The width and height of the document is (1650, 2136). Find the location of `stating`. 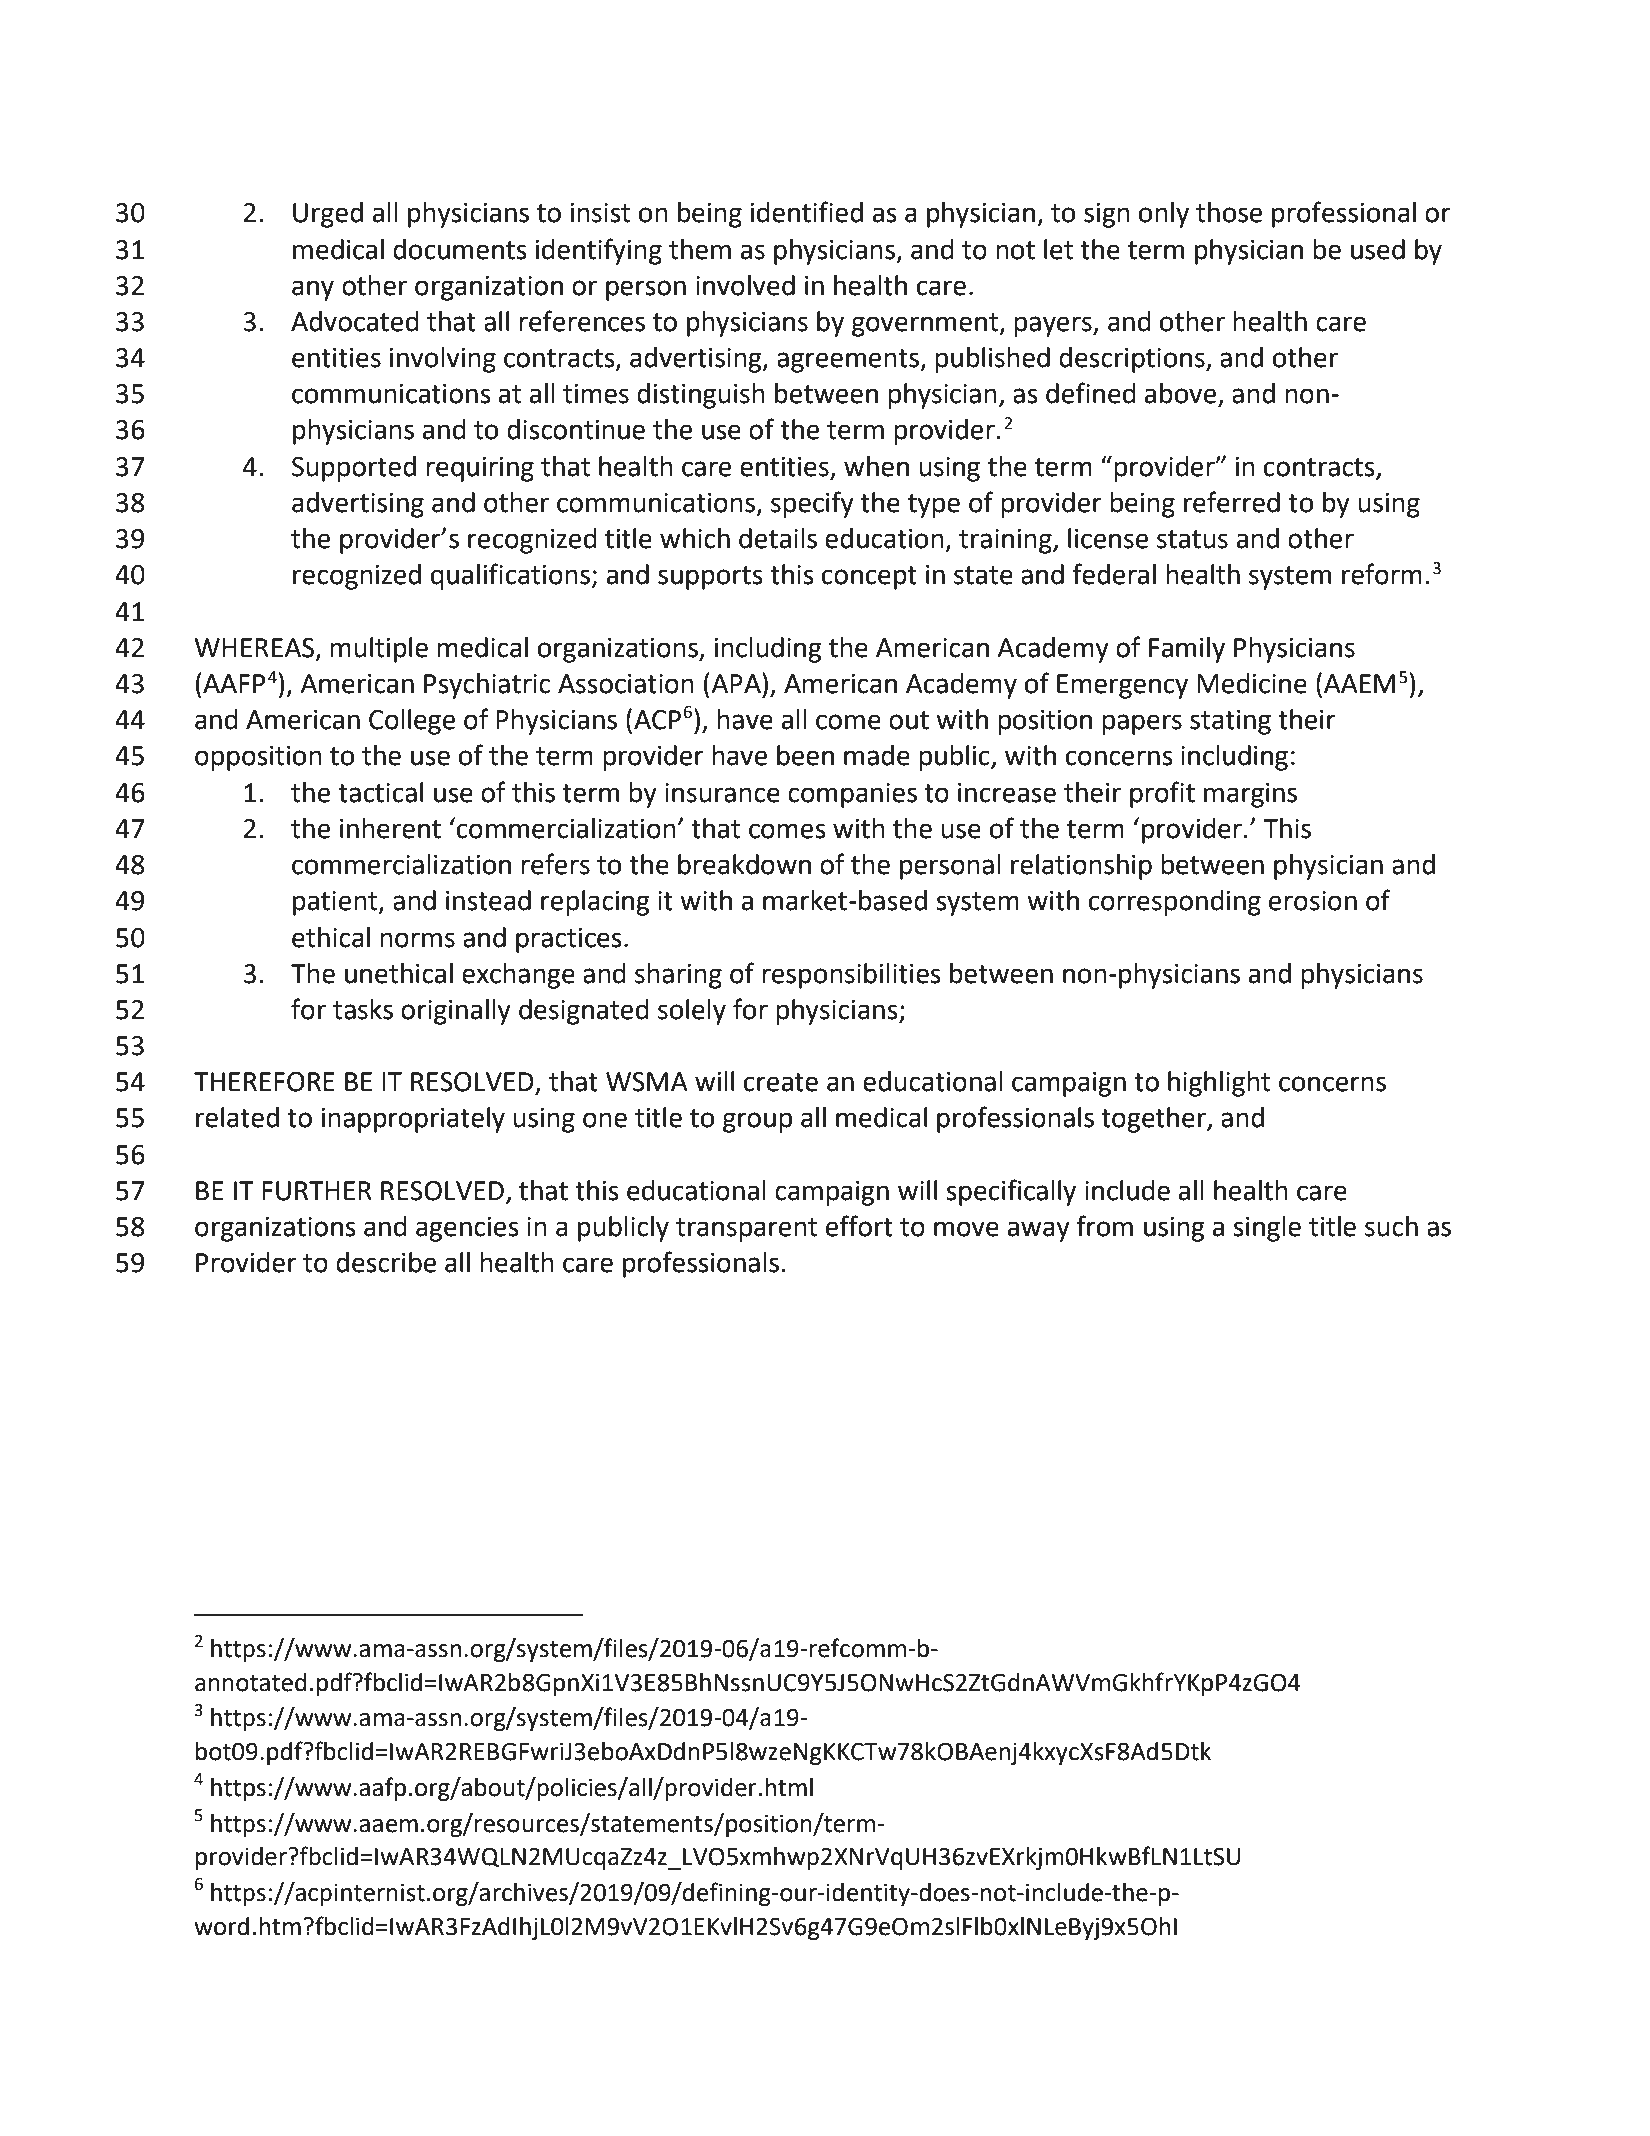

stating is located at coordinates (1230, 722).
